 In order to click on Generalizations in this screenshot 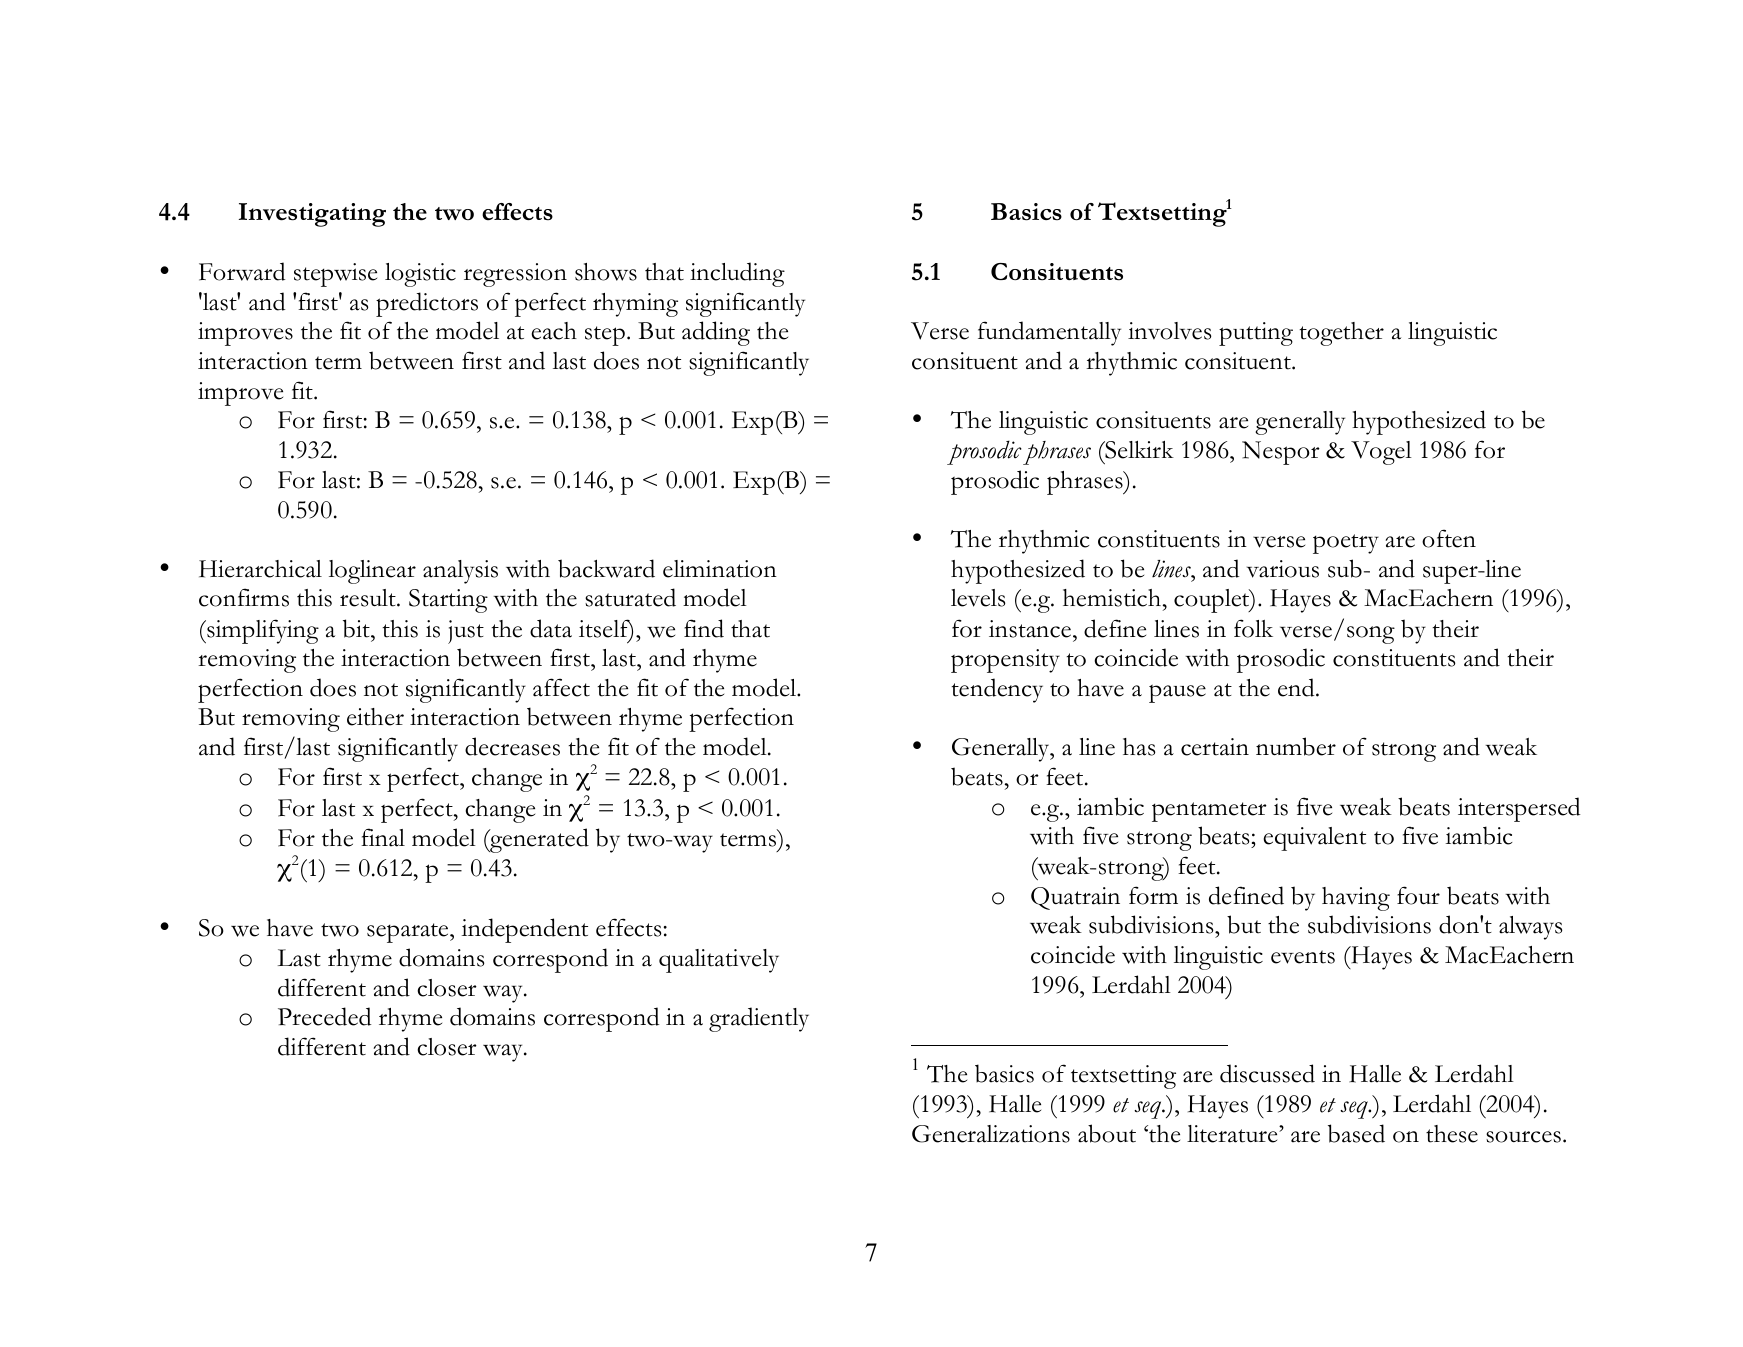, I will do `click(991, 1134)`.
